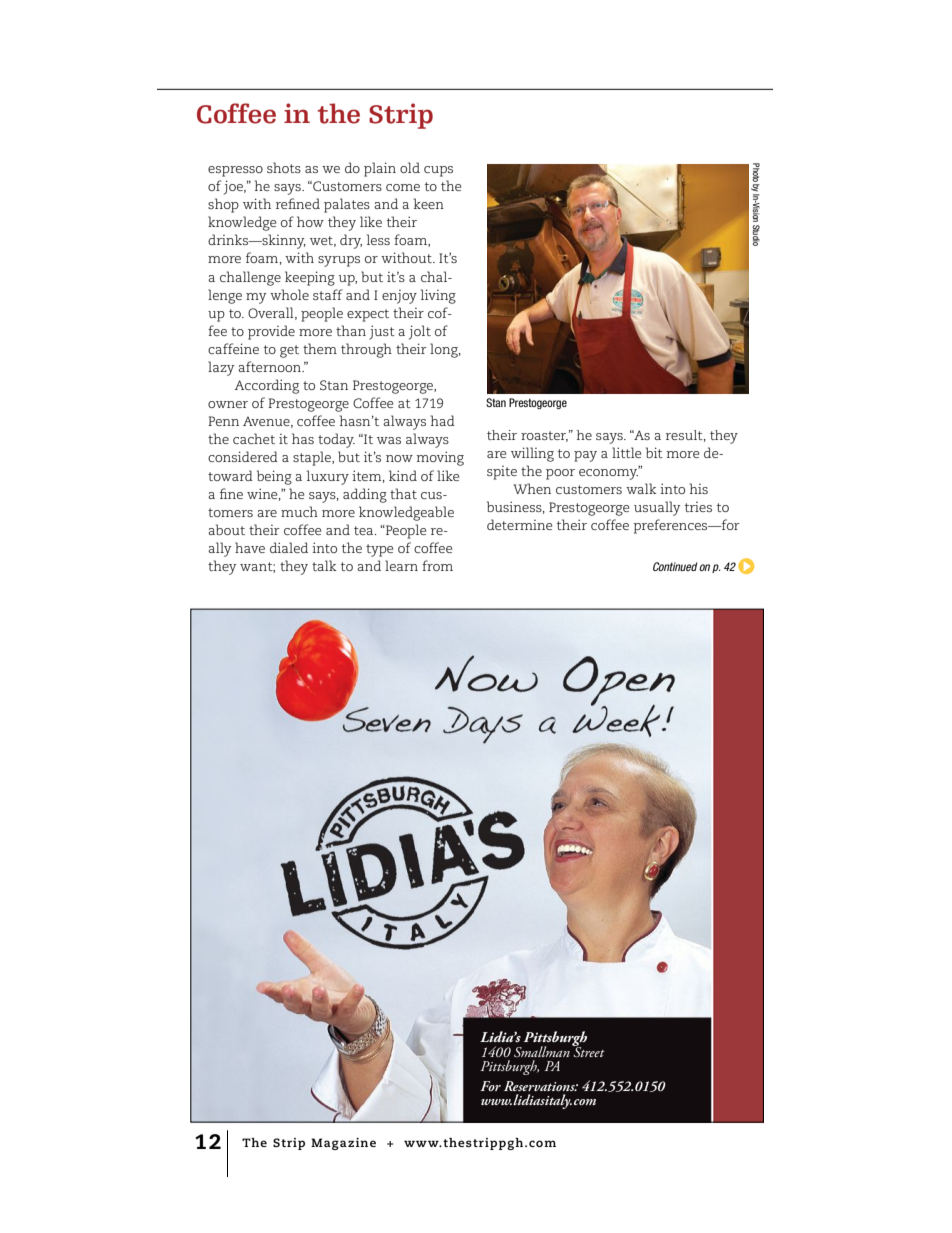  Describe the element at coordinates (284, 167) in the image. I see `shots` at that location.
